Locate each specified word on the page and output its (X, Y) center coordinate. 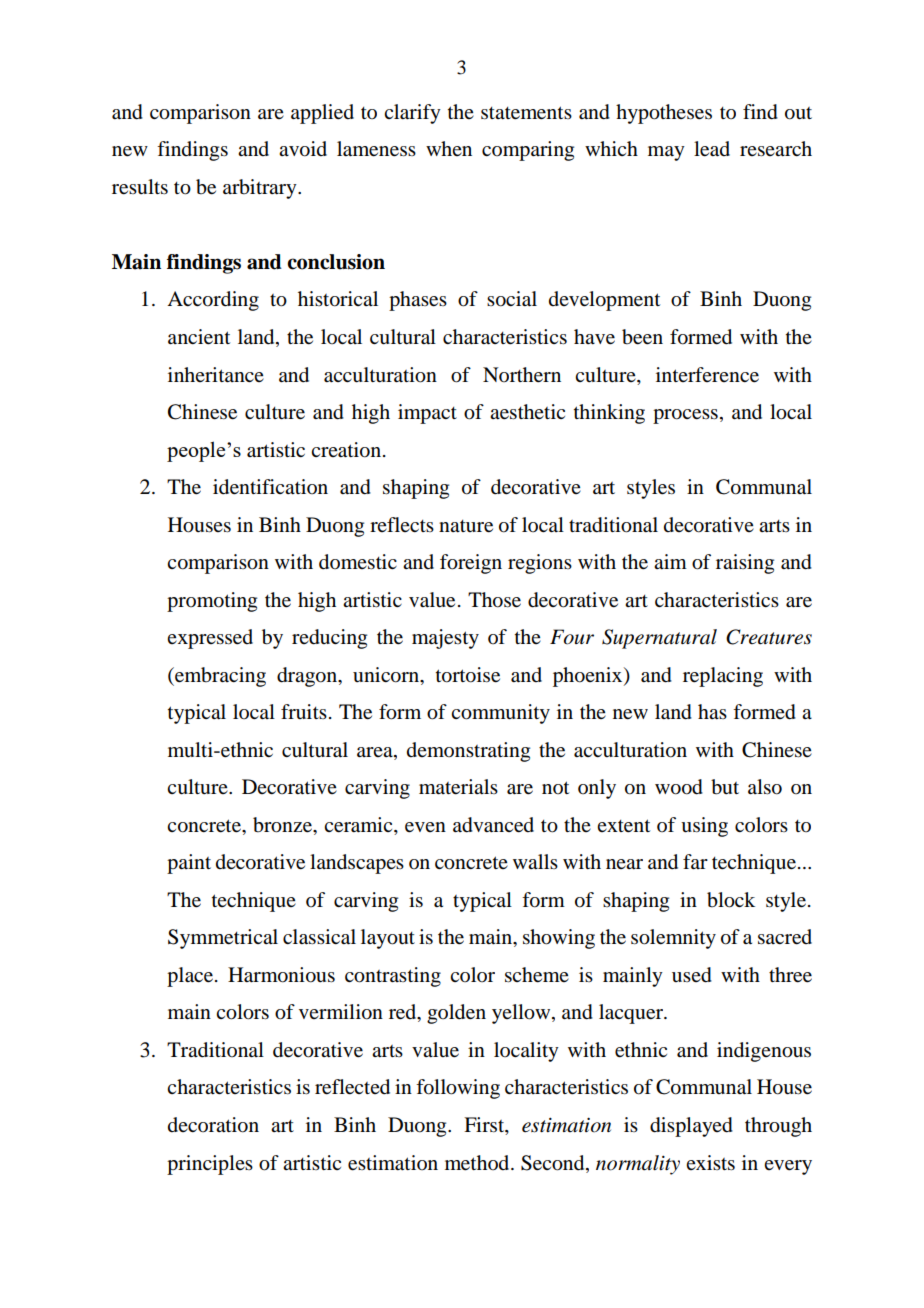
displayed (691, 1127)
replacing (723, 677)
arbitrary (261, 189)
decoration (213, 1125)
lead (712, 149)
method (478, 1163)
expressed (210, 639)
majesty (445, 639)
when (449, 148)
